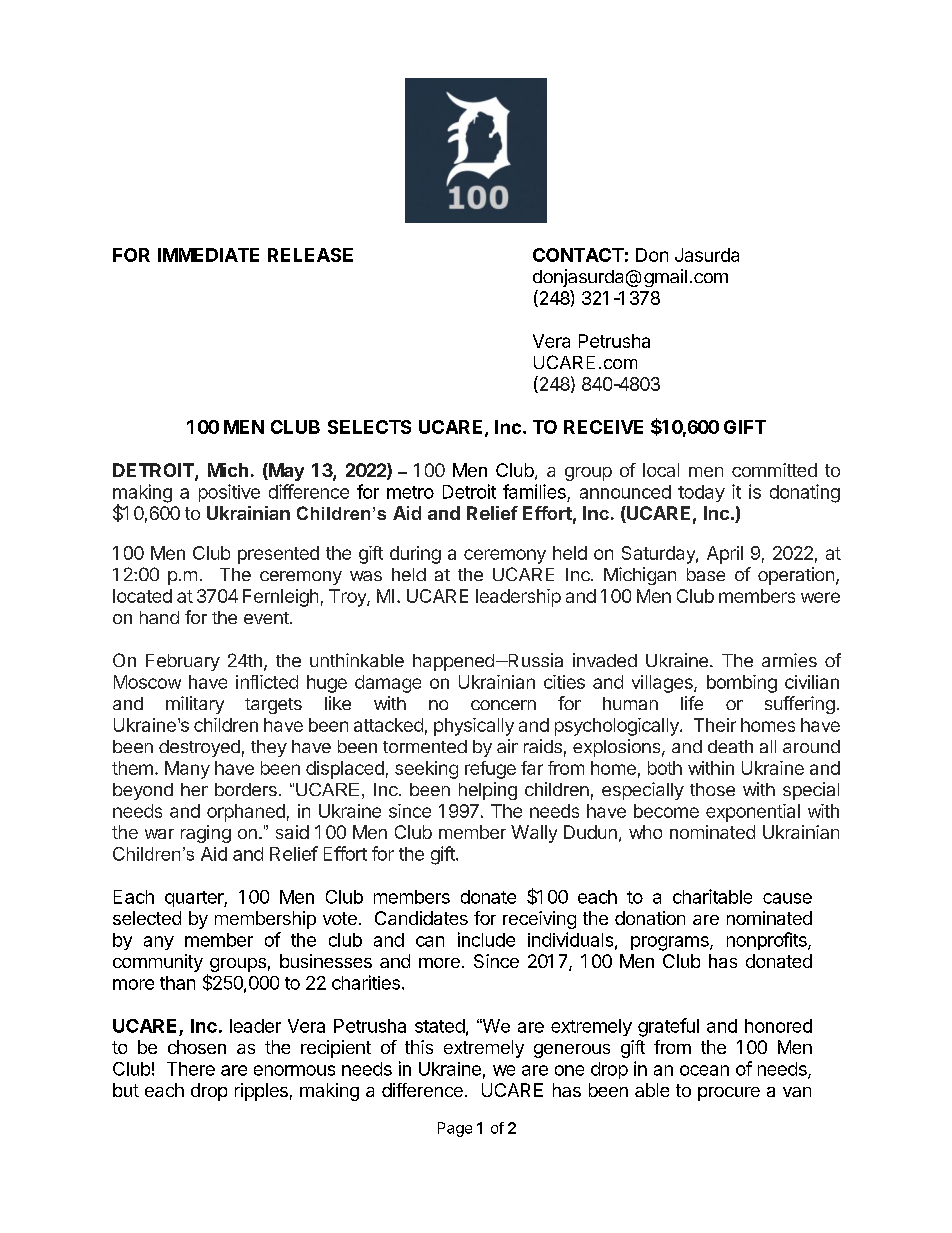  What do you see at coordinates (490, 770) in the screenshot?
I see `refuge` at bounding box center [490, 770].
